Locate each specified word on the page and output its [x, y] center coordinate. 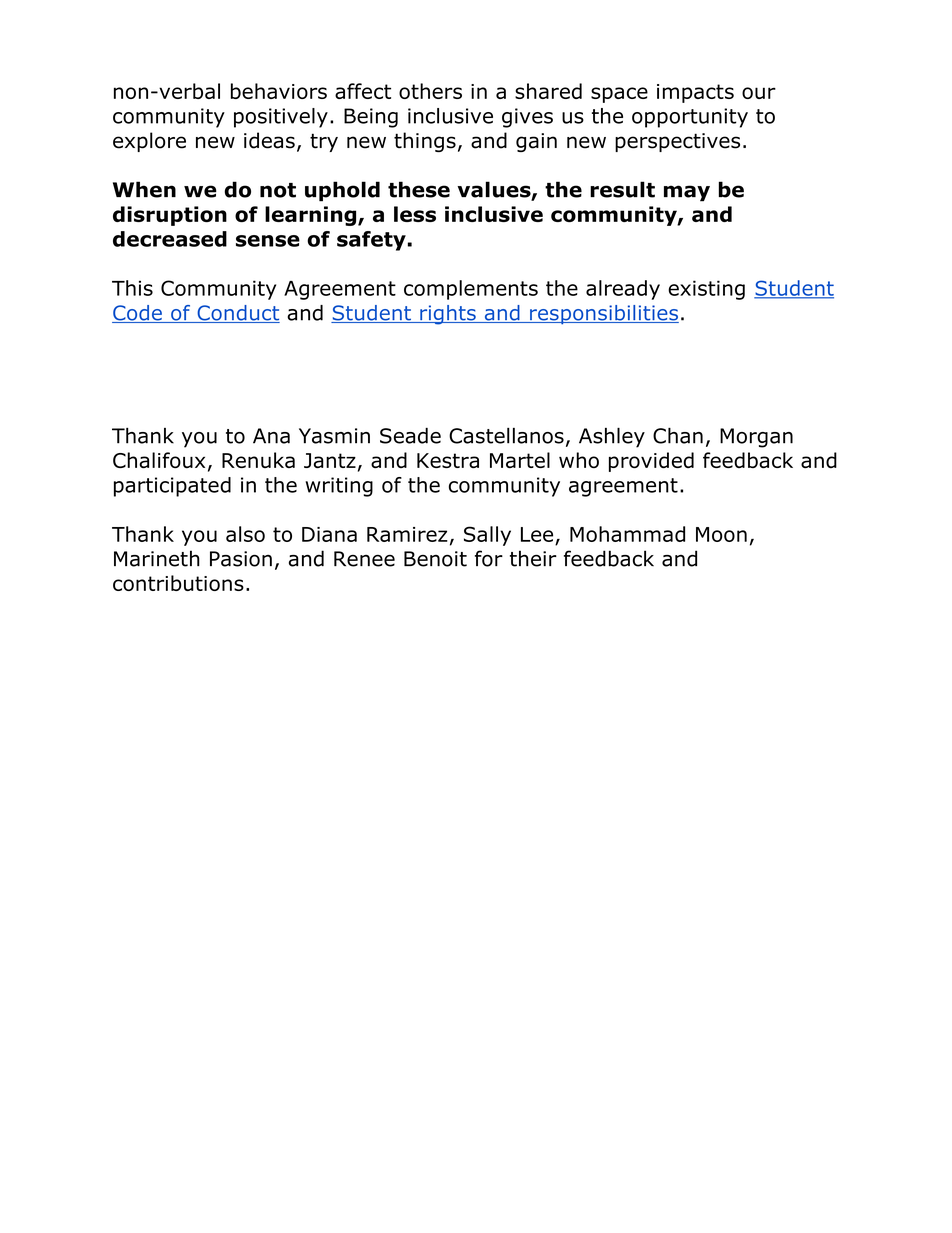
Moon [721, 534]
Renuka [258, 460]
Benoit [435, 559]
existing [706, 290]
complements [471, 290]
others [430, 91]
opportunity [690, 118]
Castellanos [506, 436]
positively [281, 118]
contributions [178, 583]
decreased [170, 239]
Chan [678, 436]
